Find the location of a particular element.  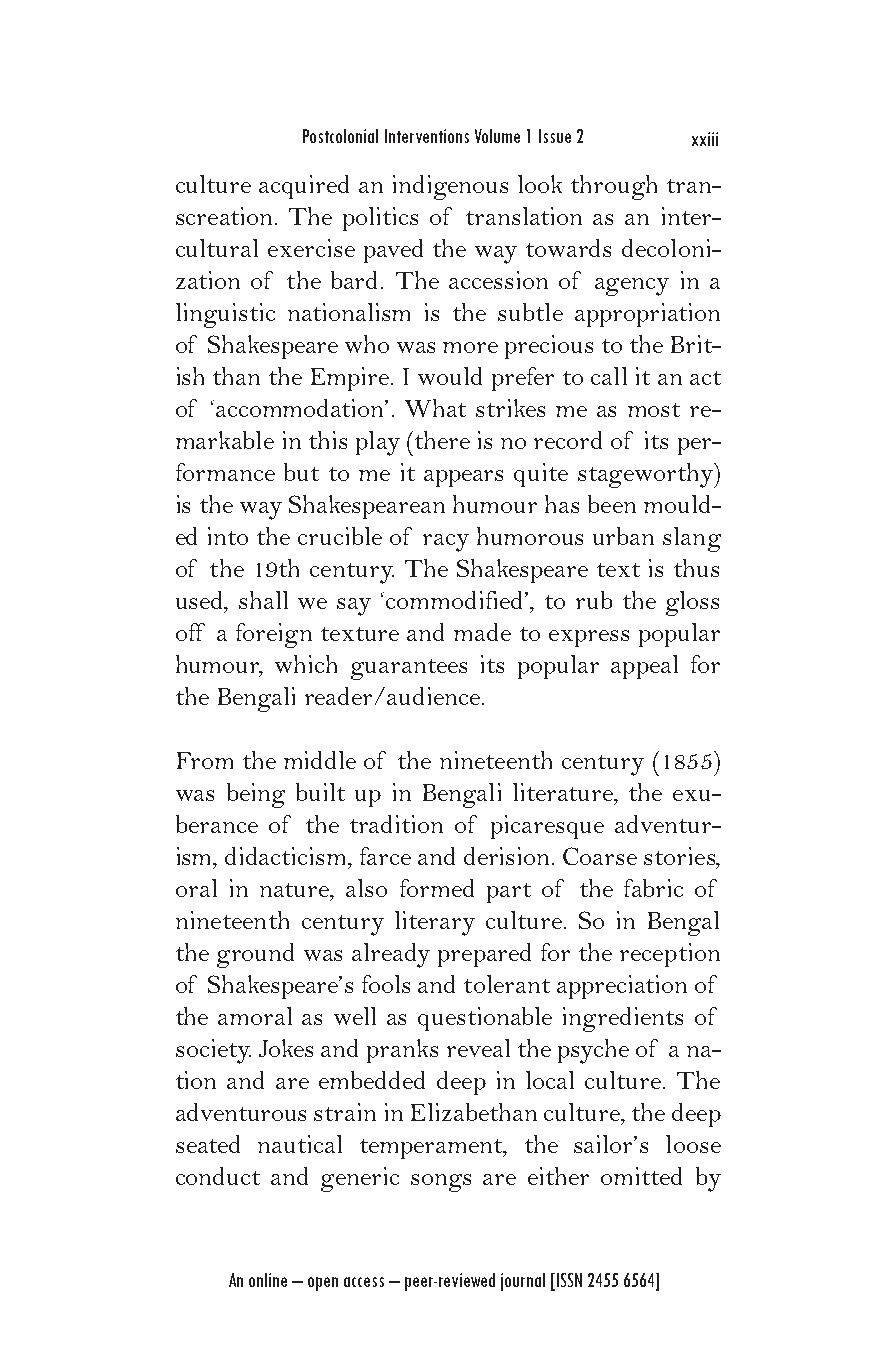

commodified is located at coordinates (456, 600).
